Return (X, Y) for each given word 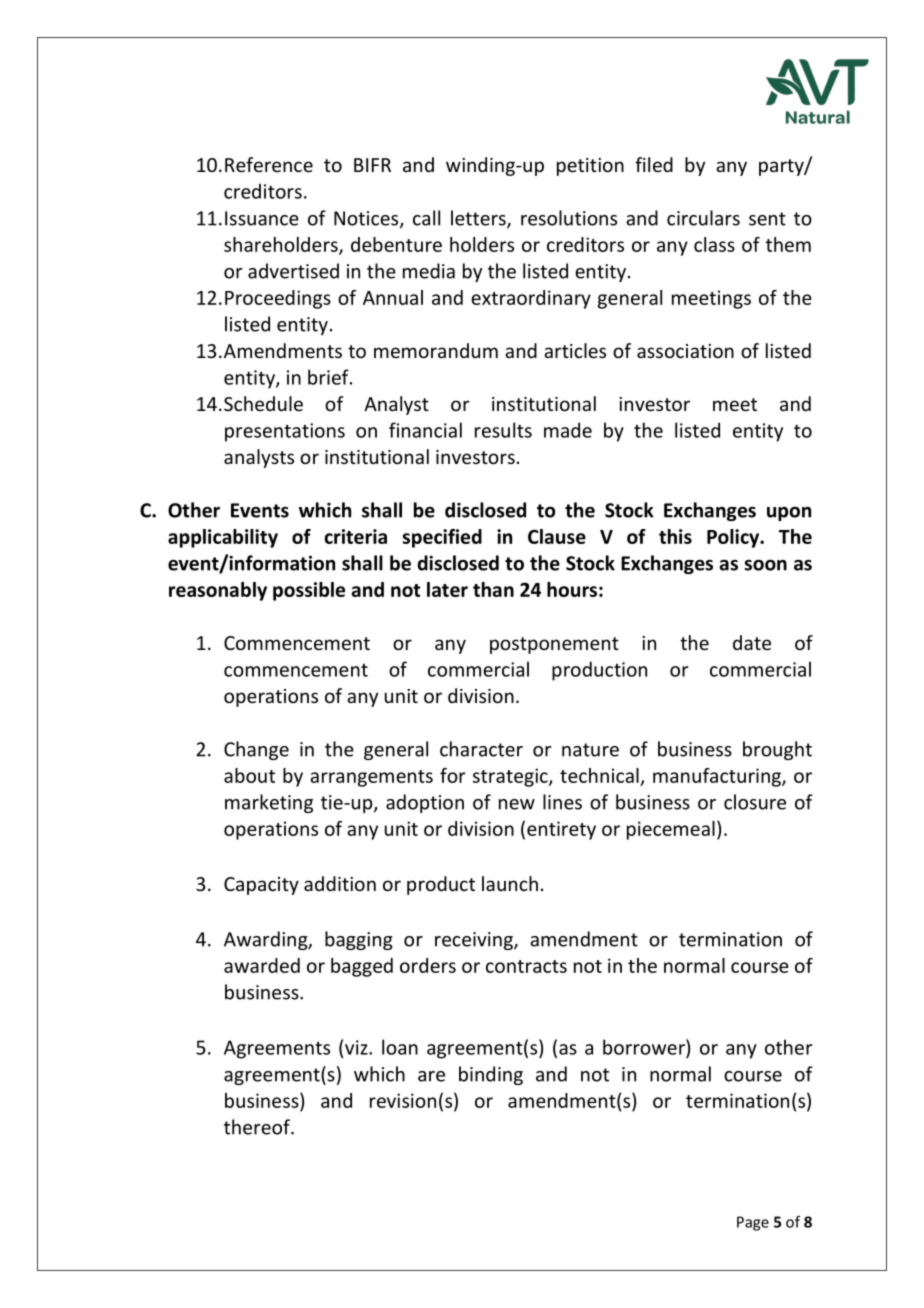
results (503, 430)
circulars (703, 218)
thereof (258, 1127)
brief (329, 377)
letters (479, 219)
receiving (475, 941)
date (752, 642)
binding (491, 1075)
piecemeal (671, 830)
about (249, 775)
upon (789, 514)
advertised (293, 271)
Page (753, 1223)
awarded (262, 965)
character (481, 749)
